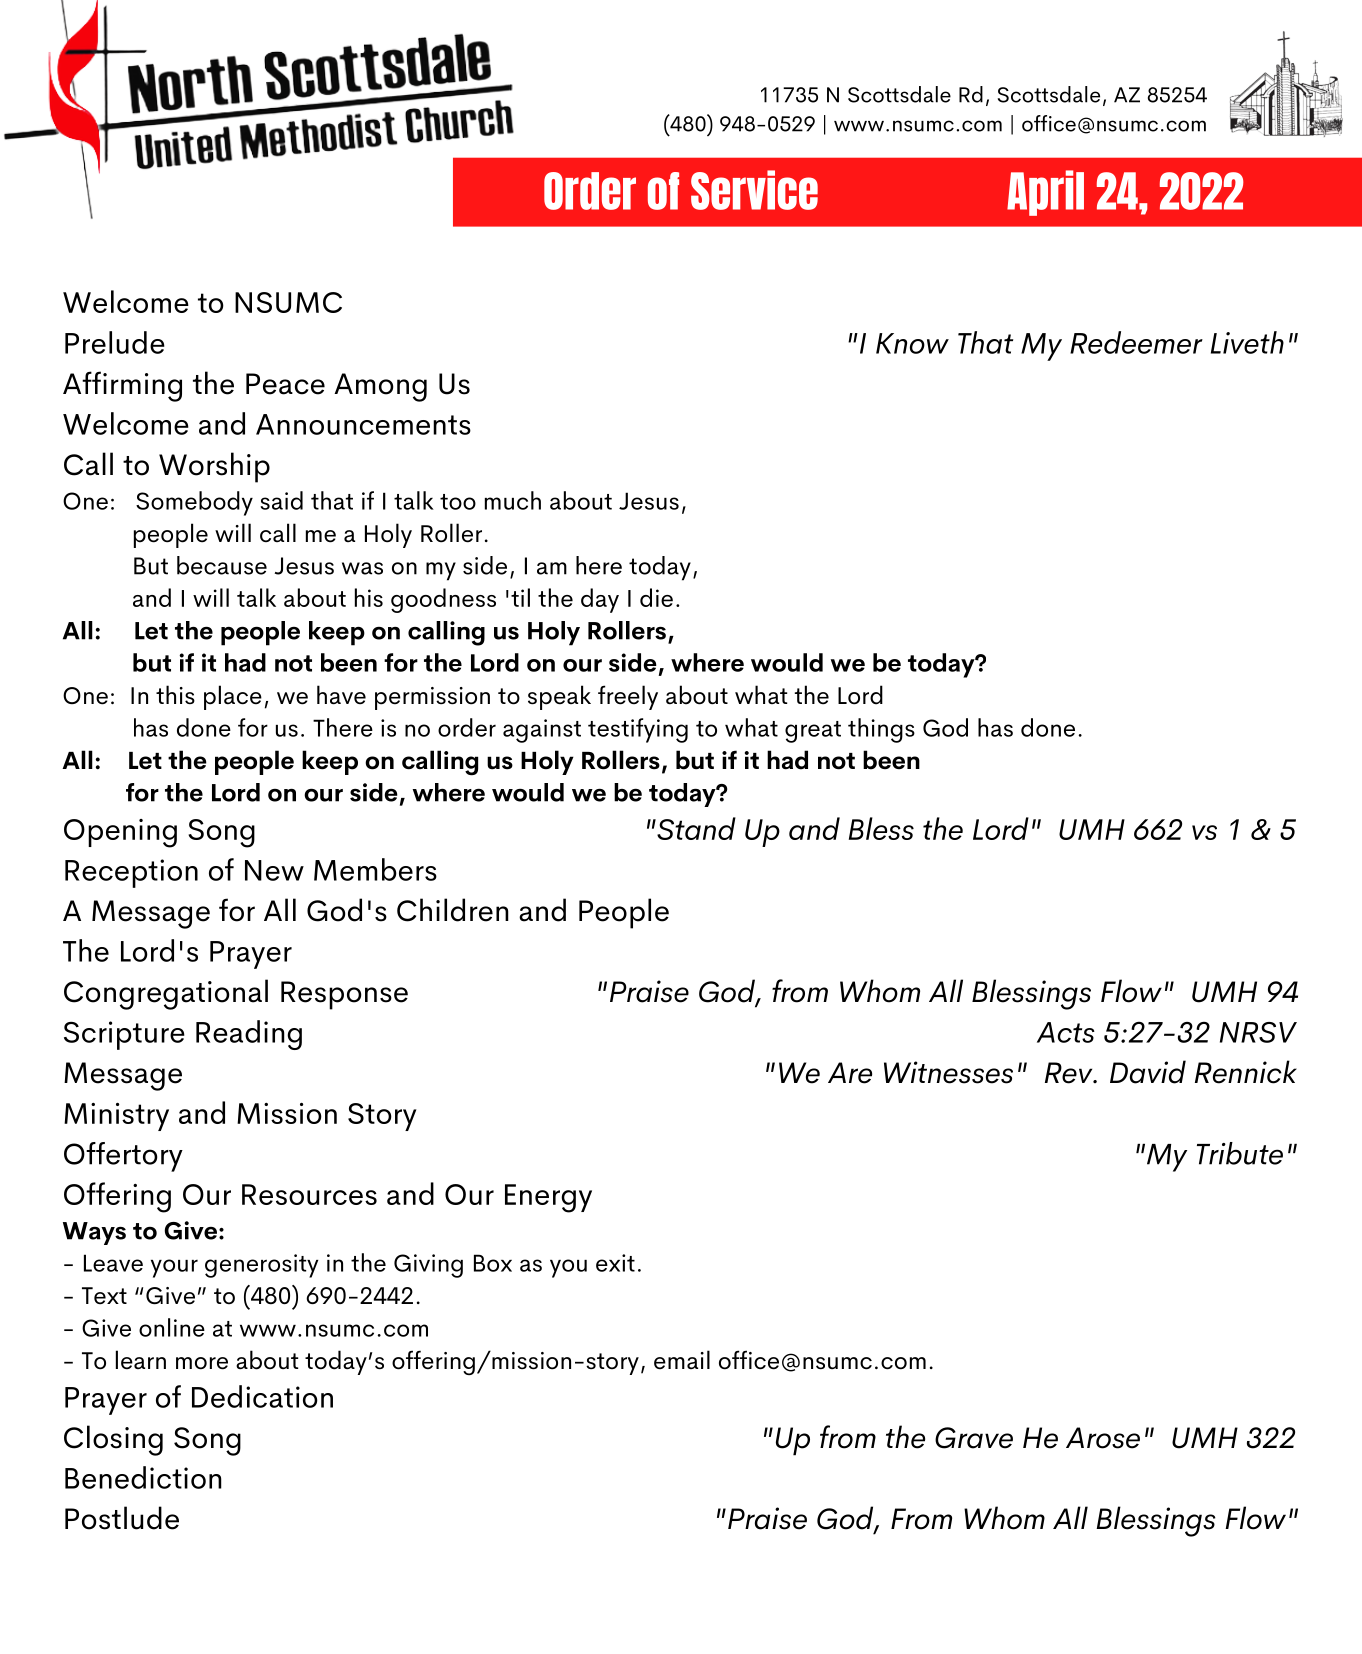  I want to click on April, so click(1045, 193).
